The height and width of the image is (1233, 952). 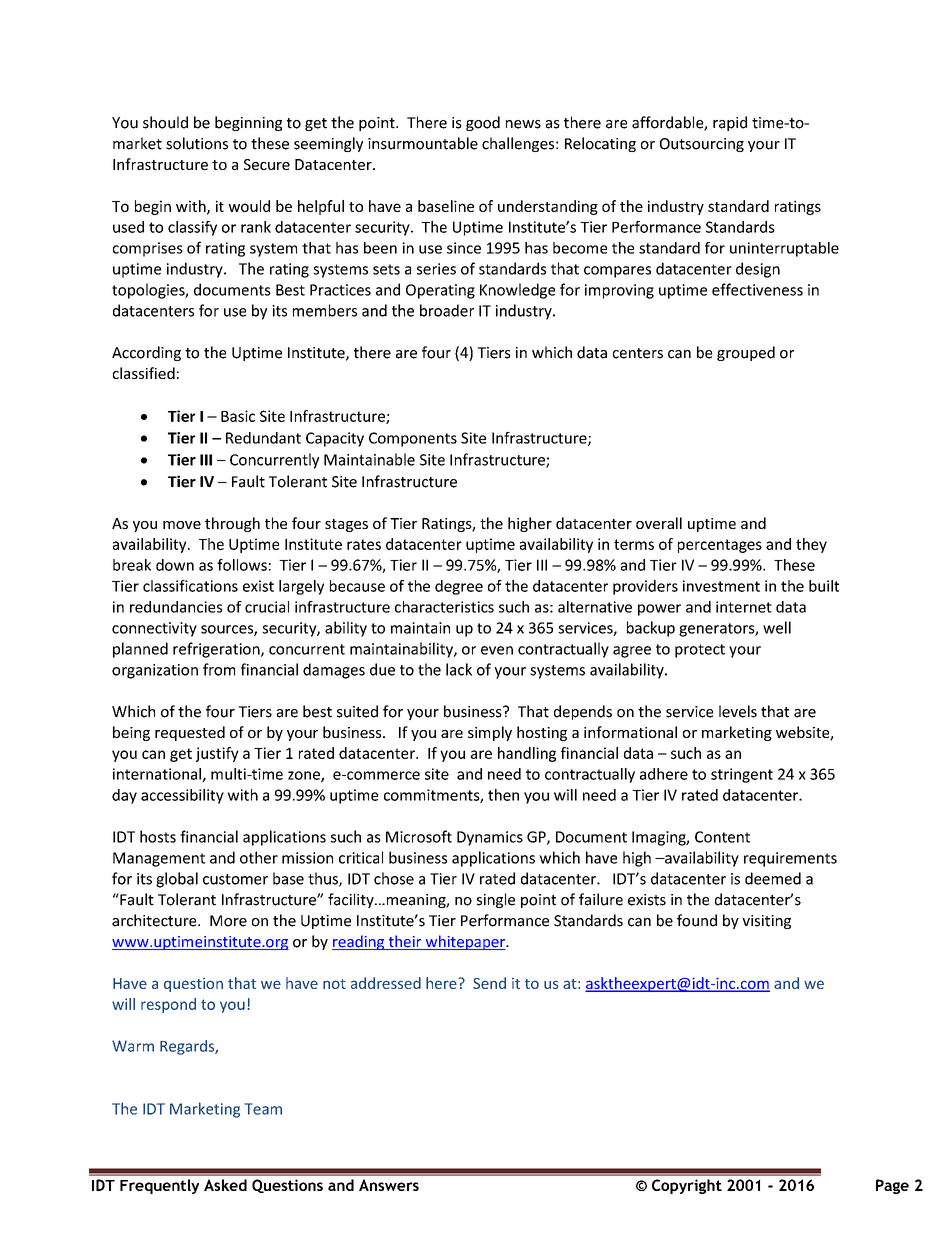 I want to click on news, so click(x=523, y=124).
